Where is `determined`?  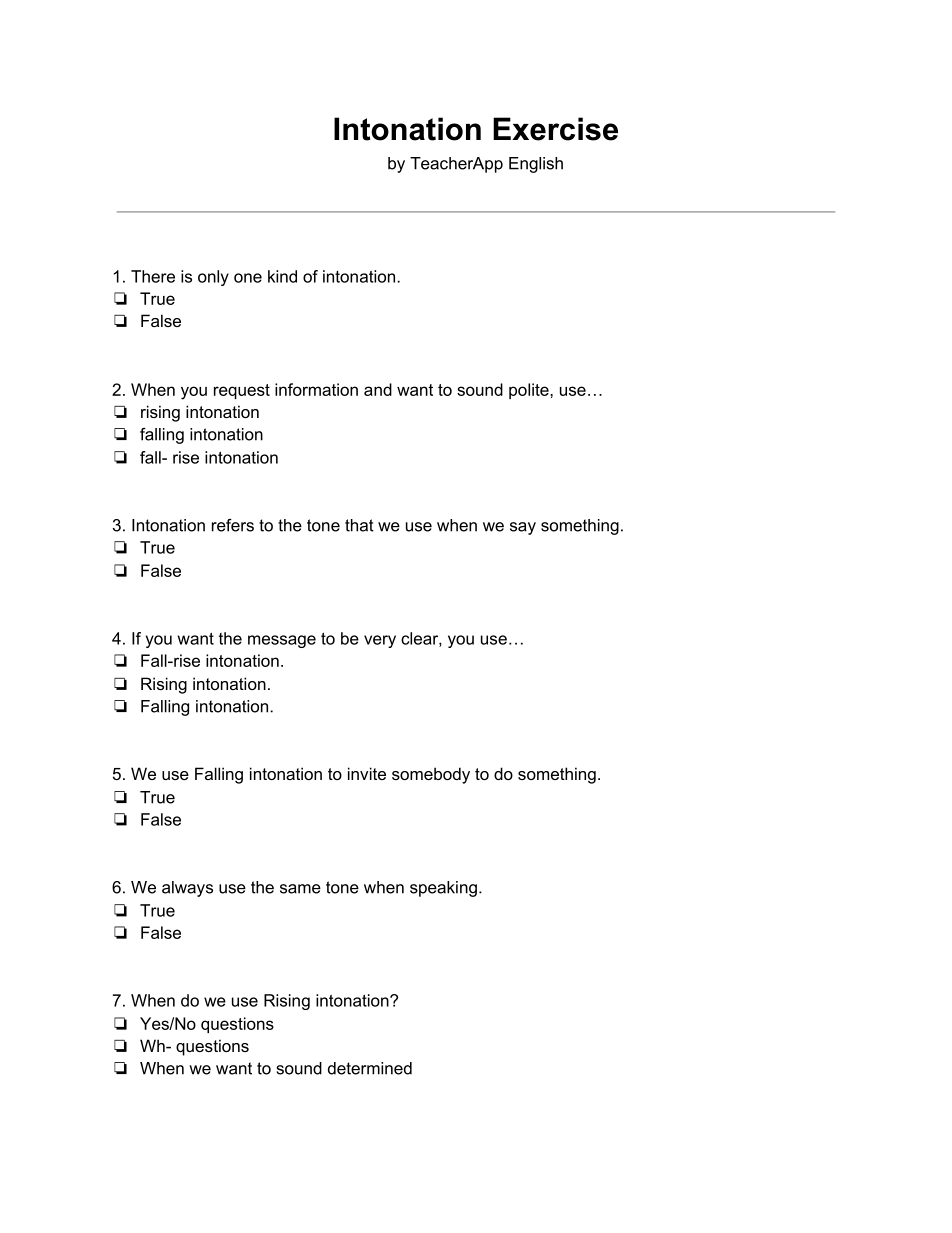 determined is located at coordinates (370, 1068).
